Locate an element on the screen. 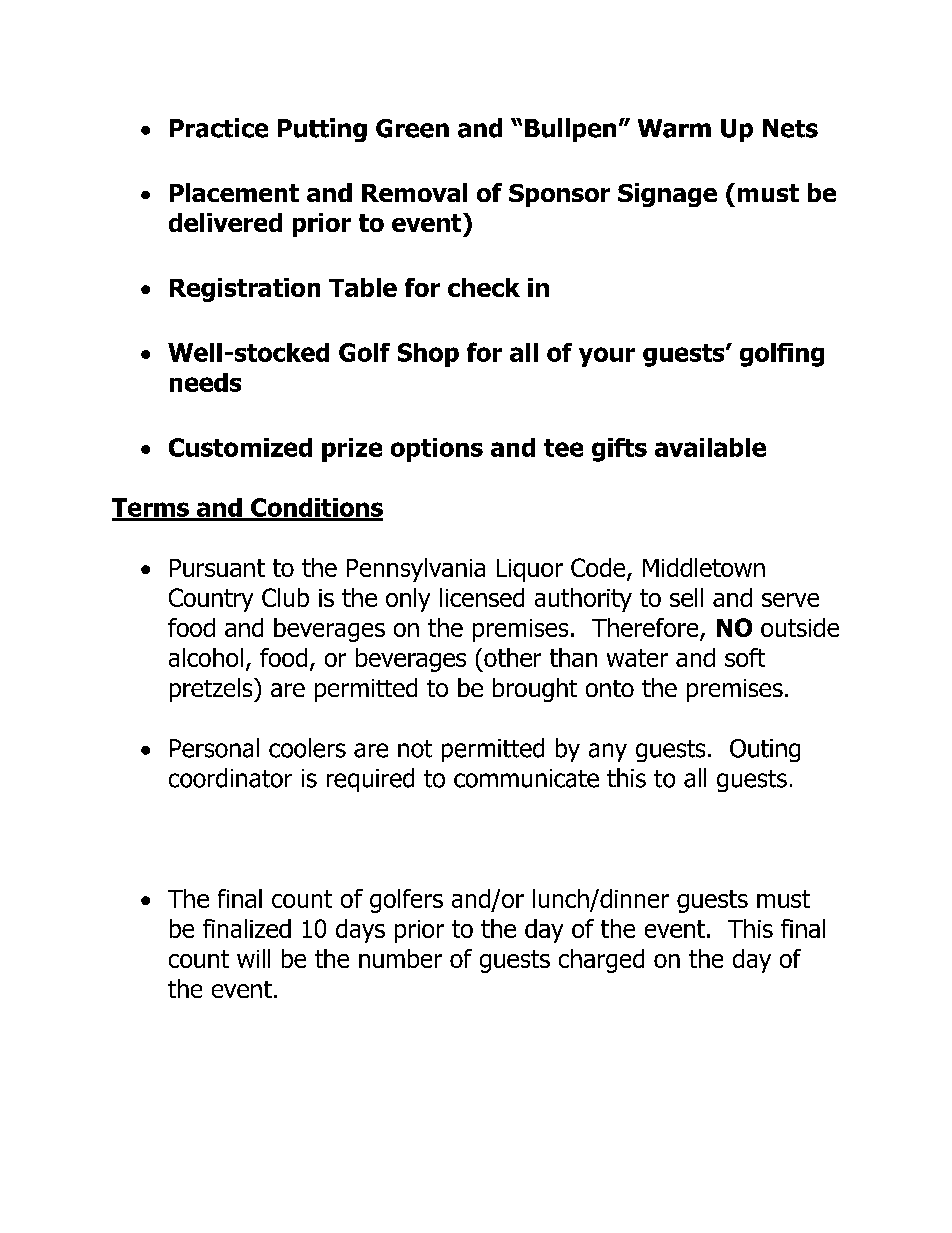  charged is located at coordinates (601, 961).
